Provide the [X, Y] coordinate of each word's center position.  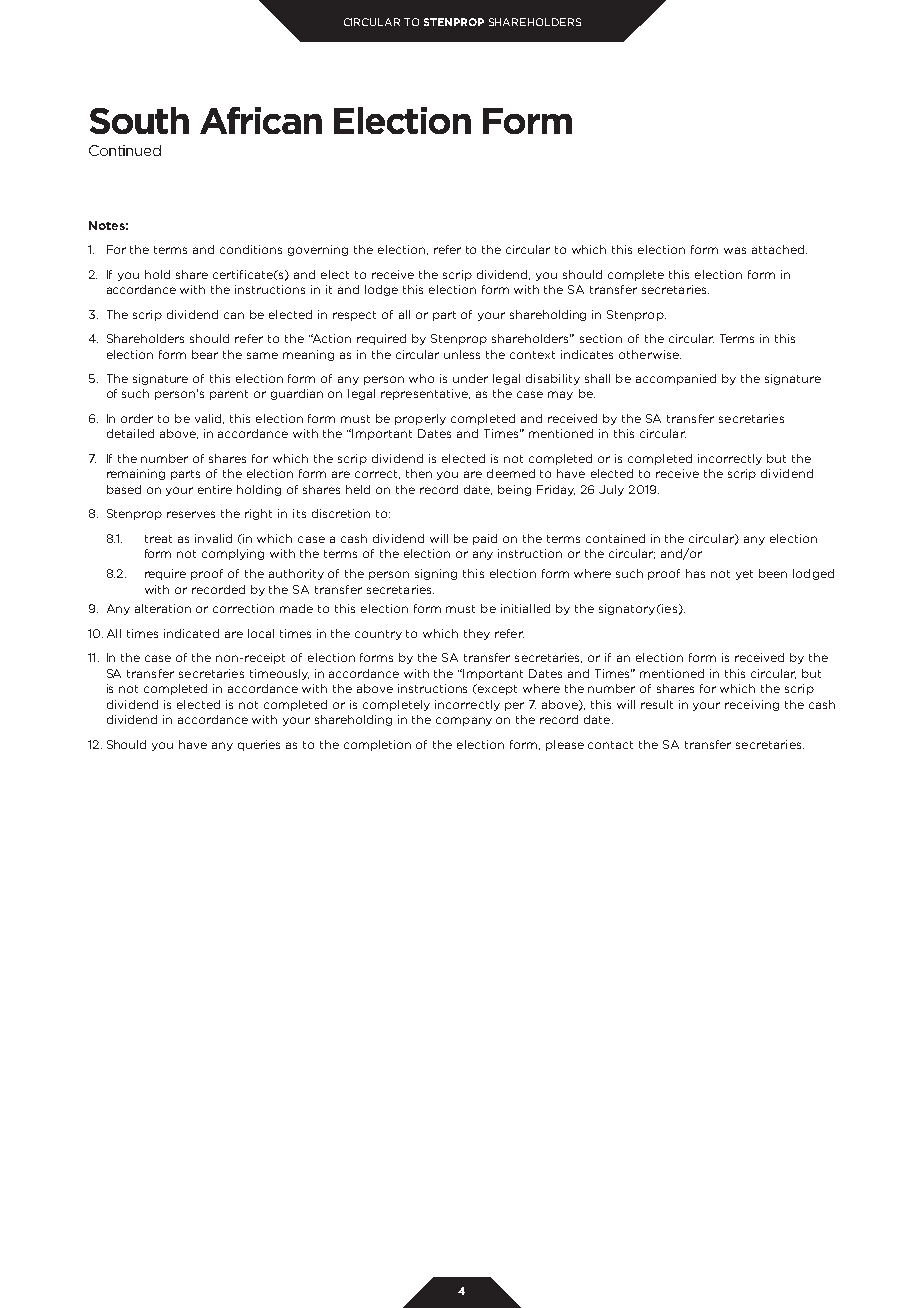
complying [233, 554]
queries [259, 745]
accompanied [676, 379]
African [261, 120]
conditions [251, 249]
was [735, 250]
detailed [130, 433]
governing [318, 250]
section [601, 338]
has [695, 573]
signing [436, 574]
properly [420, 419]
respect [354, 316]
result [657, 704]
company [464, 721]
